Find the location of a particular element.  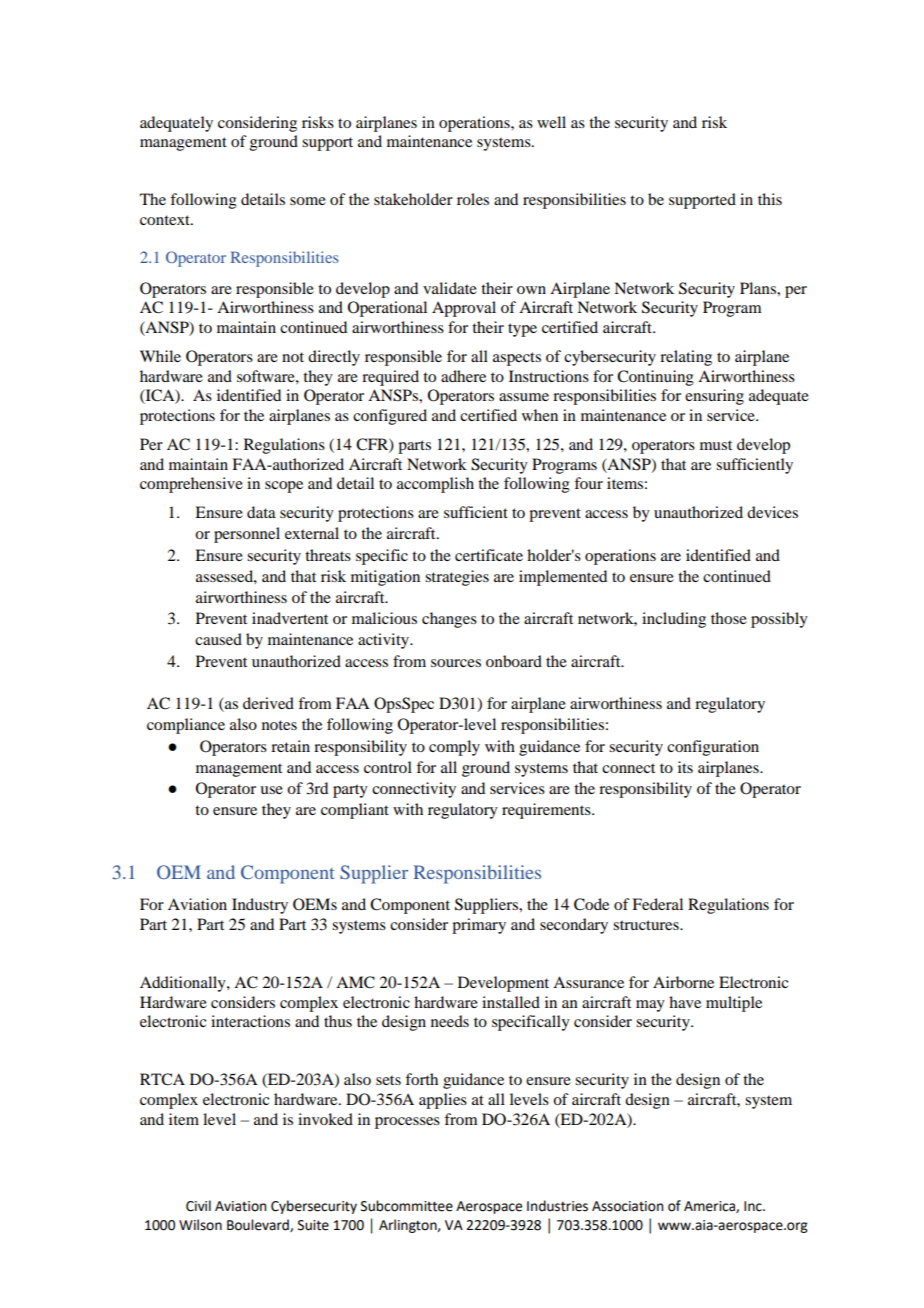

Civil is located at coordinates (198, 1206).
